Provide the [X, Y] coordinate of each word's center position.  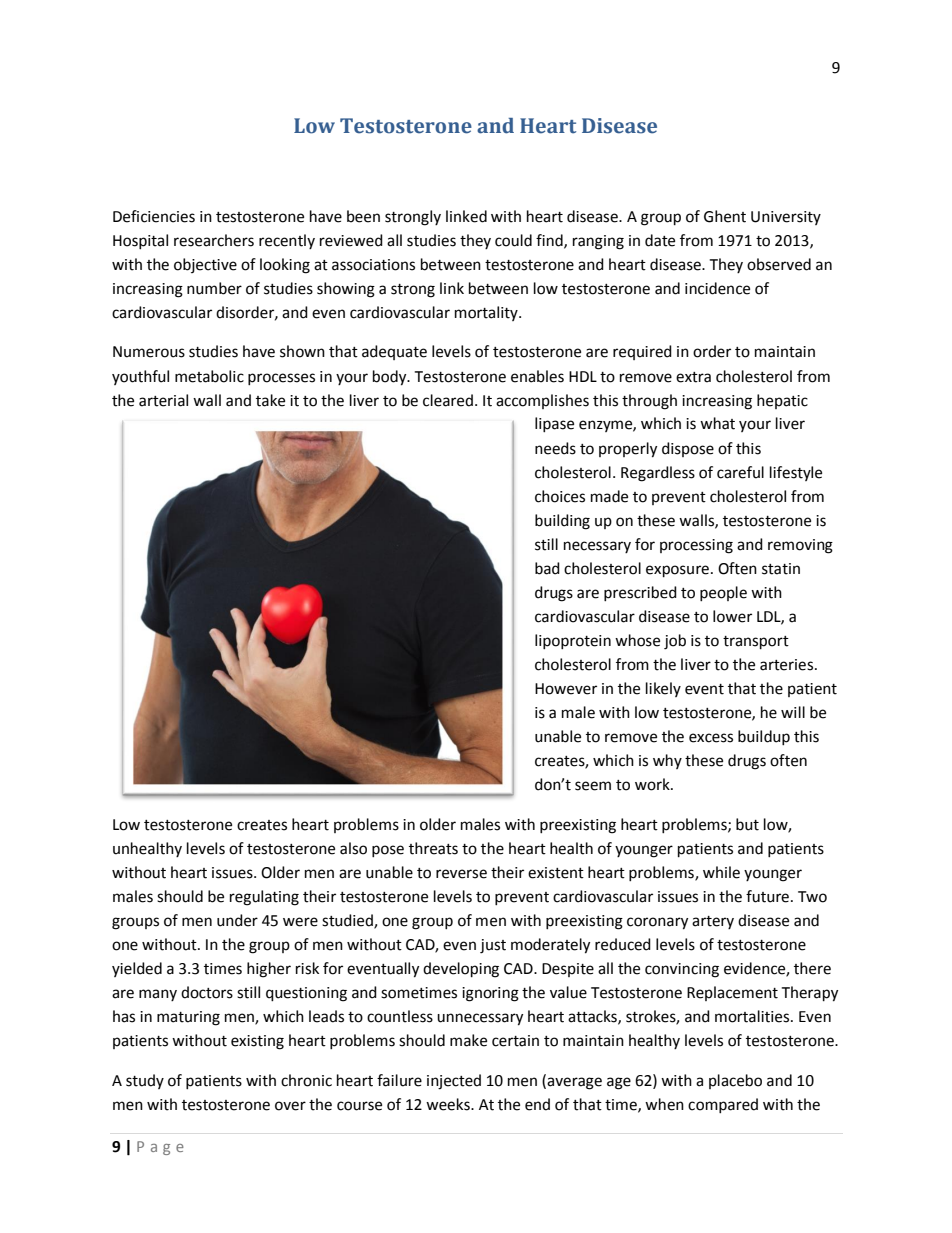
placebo [735, 1081]
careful [740, 472]
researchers [214, 240]
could [513, 240]
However [566, 689]
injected [454, 1082]
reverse [461, 874]
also [353, 848]
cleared [448, 400]
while [721, 872]
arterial [163, 400]
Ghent [725, 216]
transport [756, 643]
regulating [264, 898]
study [145, 1081]
